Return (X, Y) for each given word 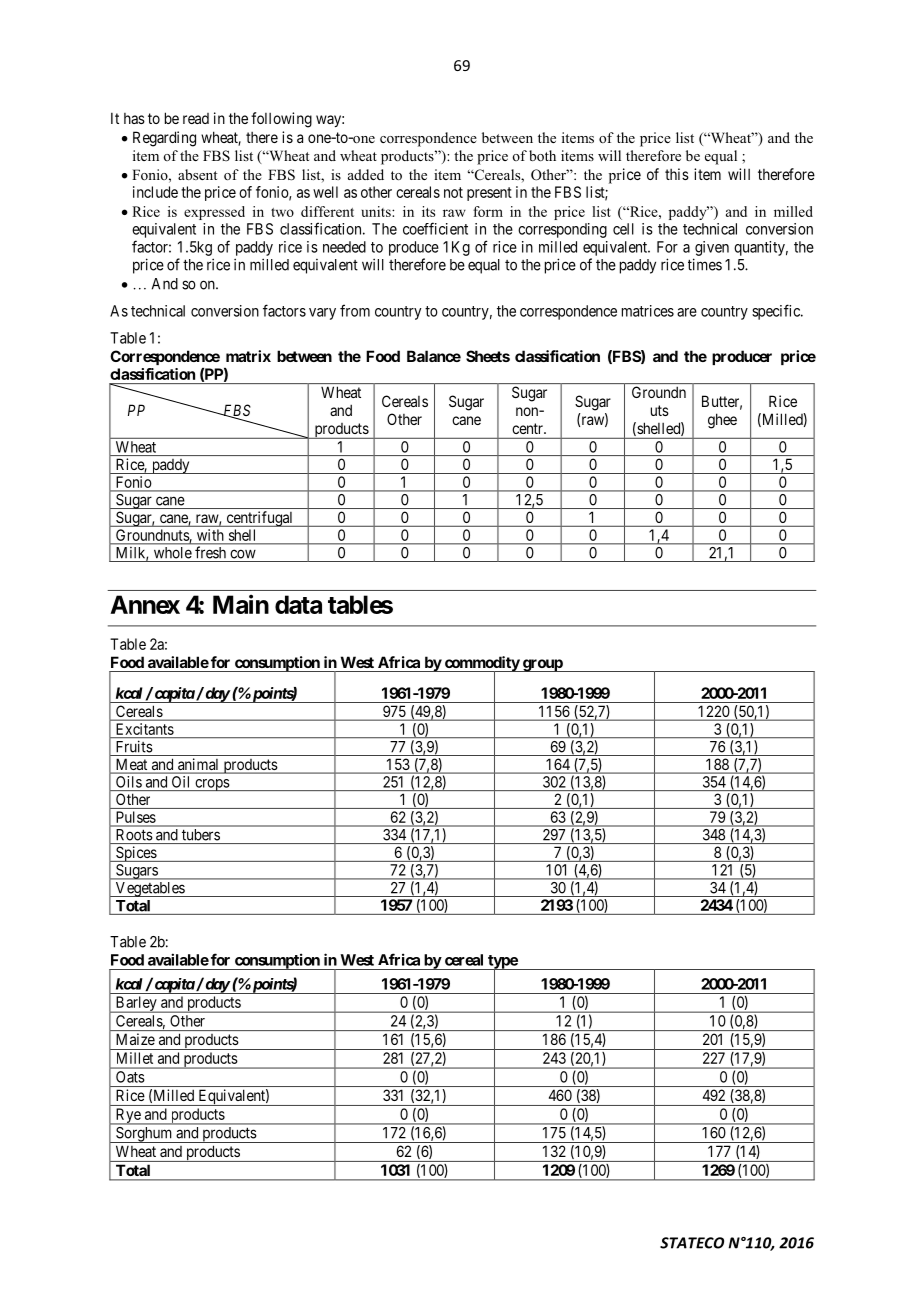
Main (241, 604)
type (502, 963)
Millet (135, 1058)
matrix (248, 356)
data (298, 604)
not (453, 192)
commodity (481, 665)
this (677, 174)
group (542, 665)
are (687, 312)
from (355, 310)
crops (212, 785)
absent (197, 174)
